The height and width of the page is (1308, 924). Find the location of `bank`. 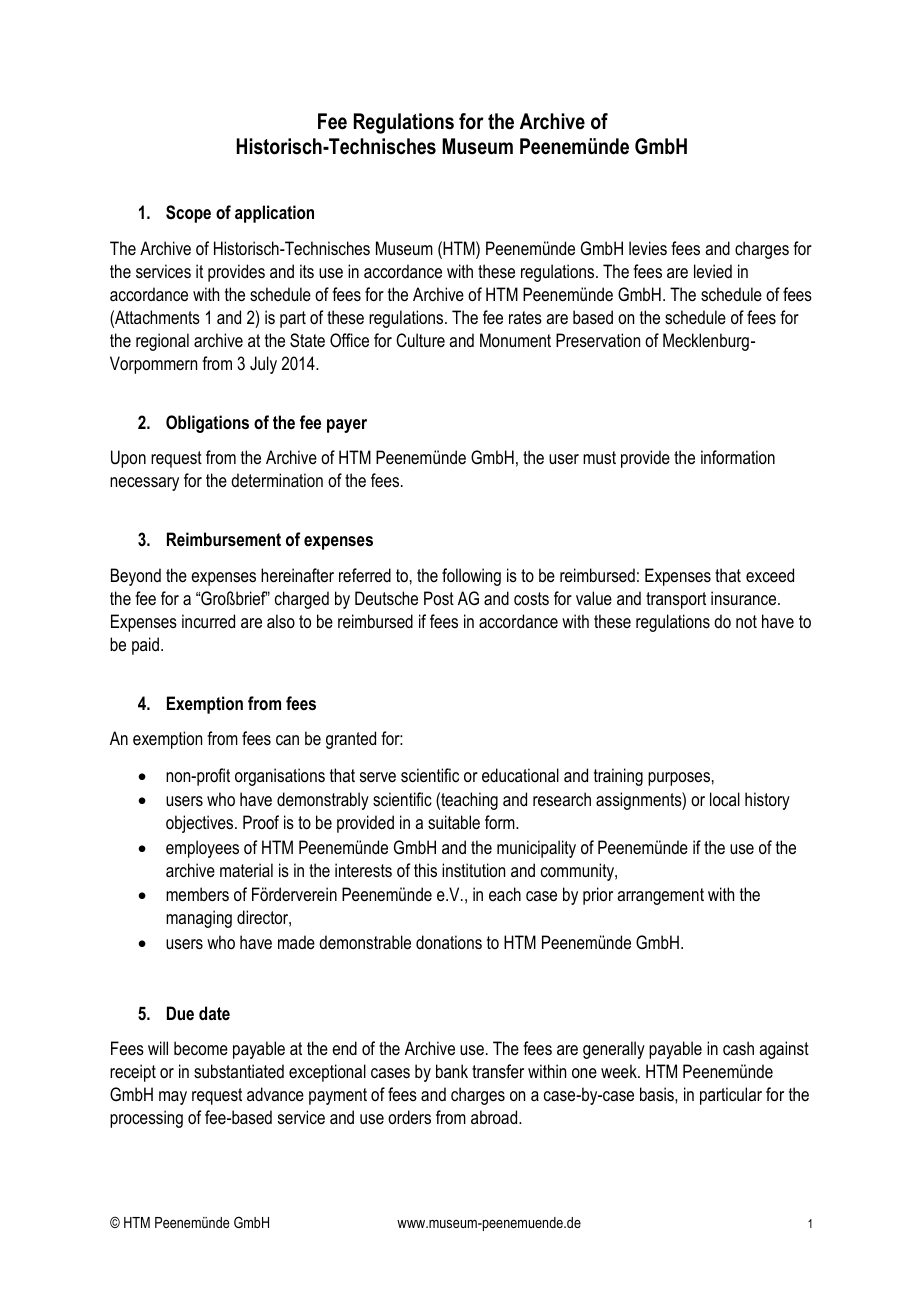

bank is located at coordinates (452, 1071).
